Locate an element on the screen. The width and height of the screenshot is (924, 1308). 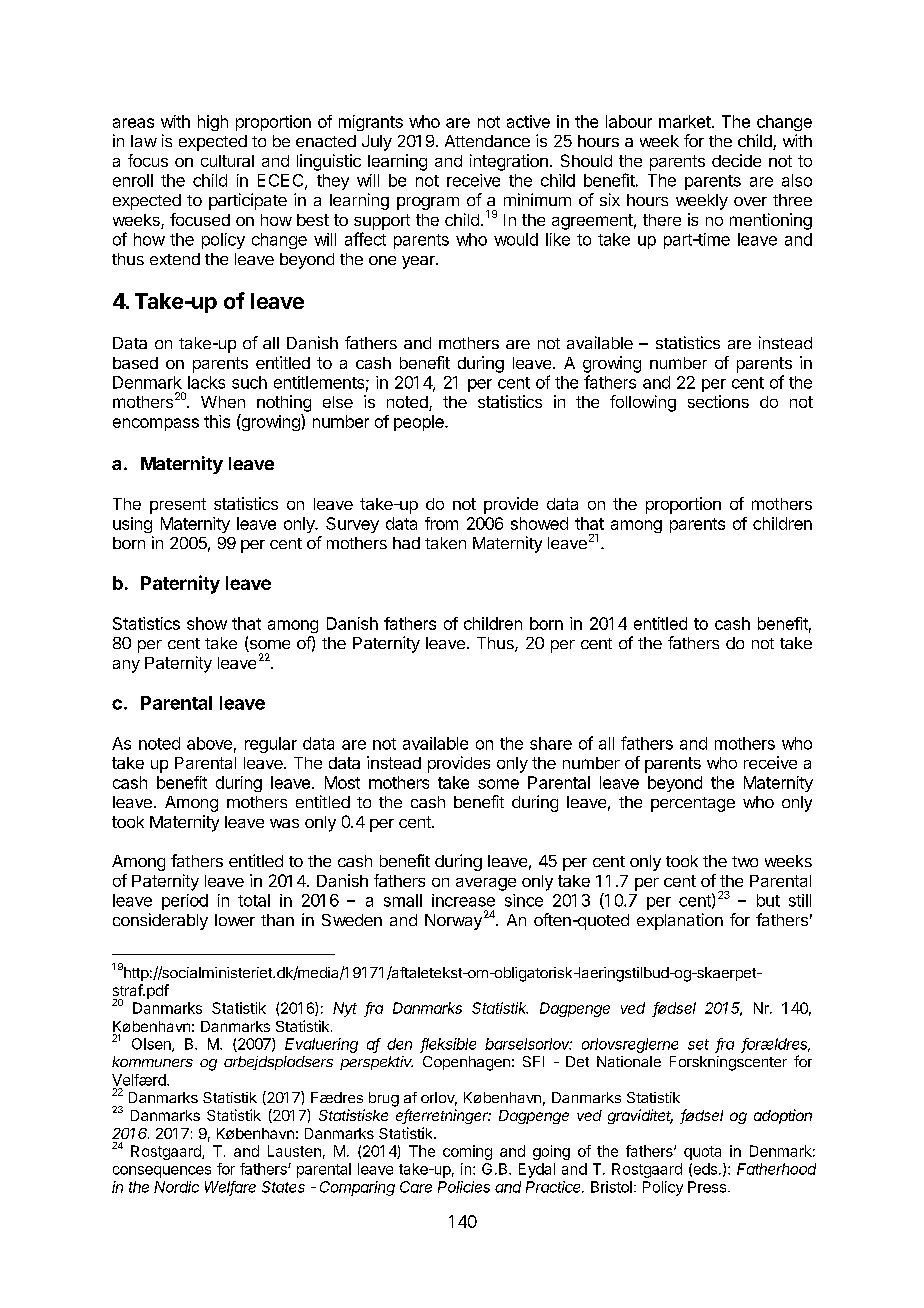
cultural is located at coordinates (227, 161).
